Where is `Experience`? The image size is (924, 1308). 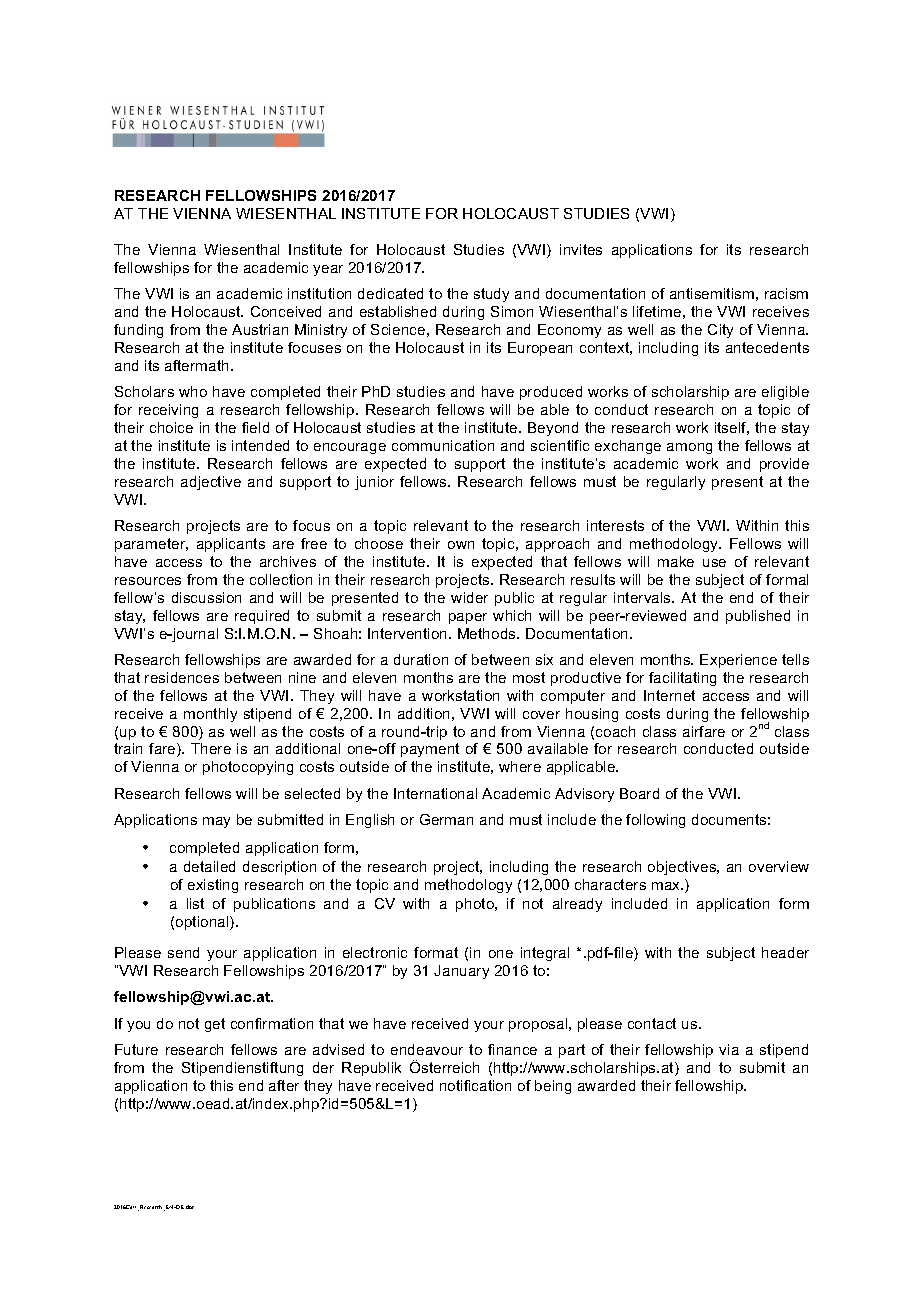 Experience is located at coordinates (738, 661).
